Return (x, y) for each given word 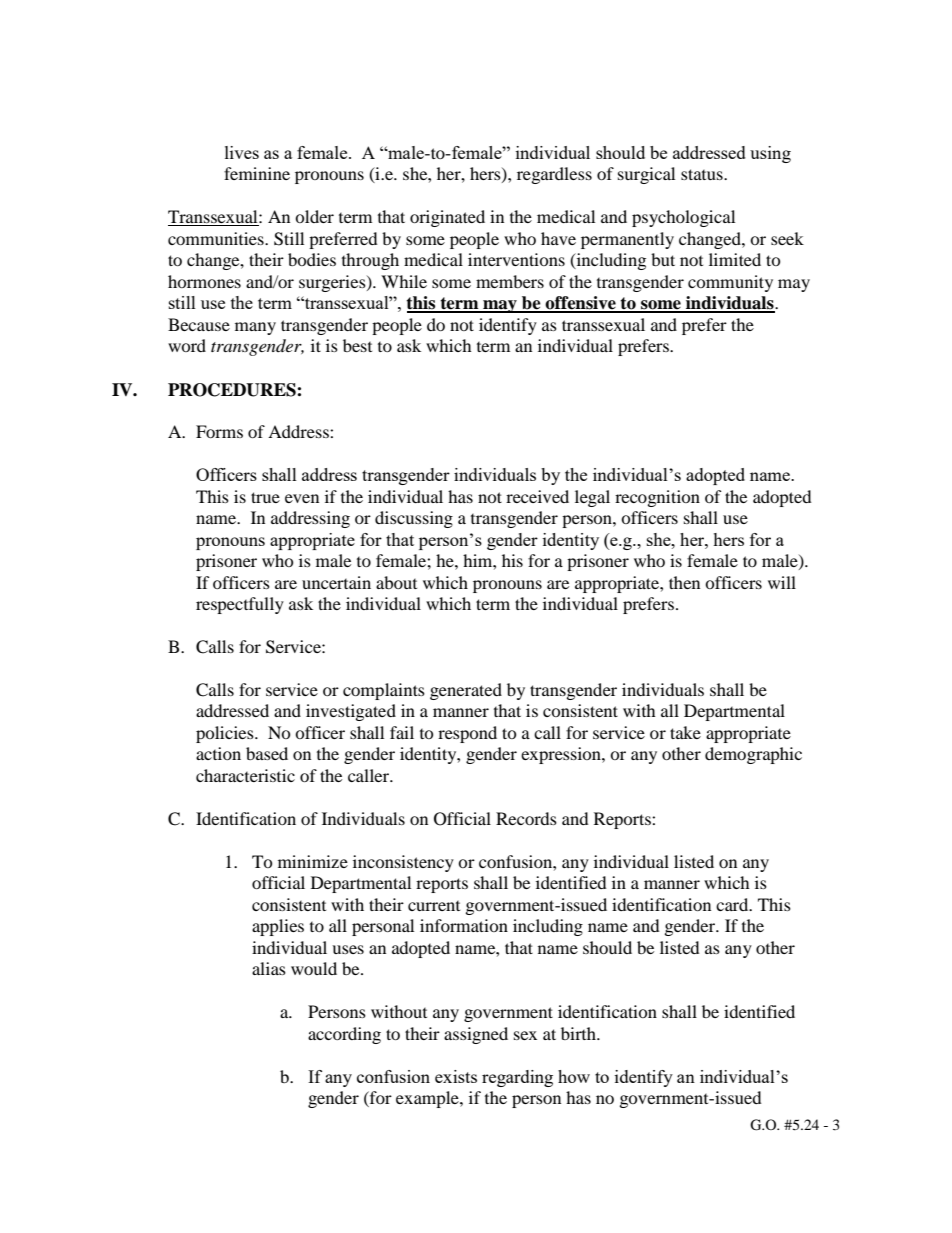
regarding (517, 1078)
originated (447, 218)
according (344, 1035)
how (574, 1076)
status (703, 174)
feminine (257, 173)
